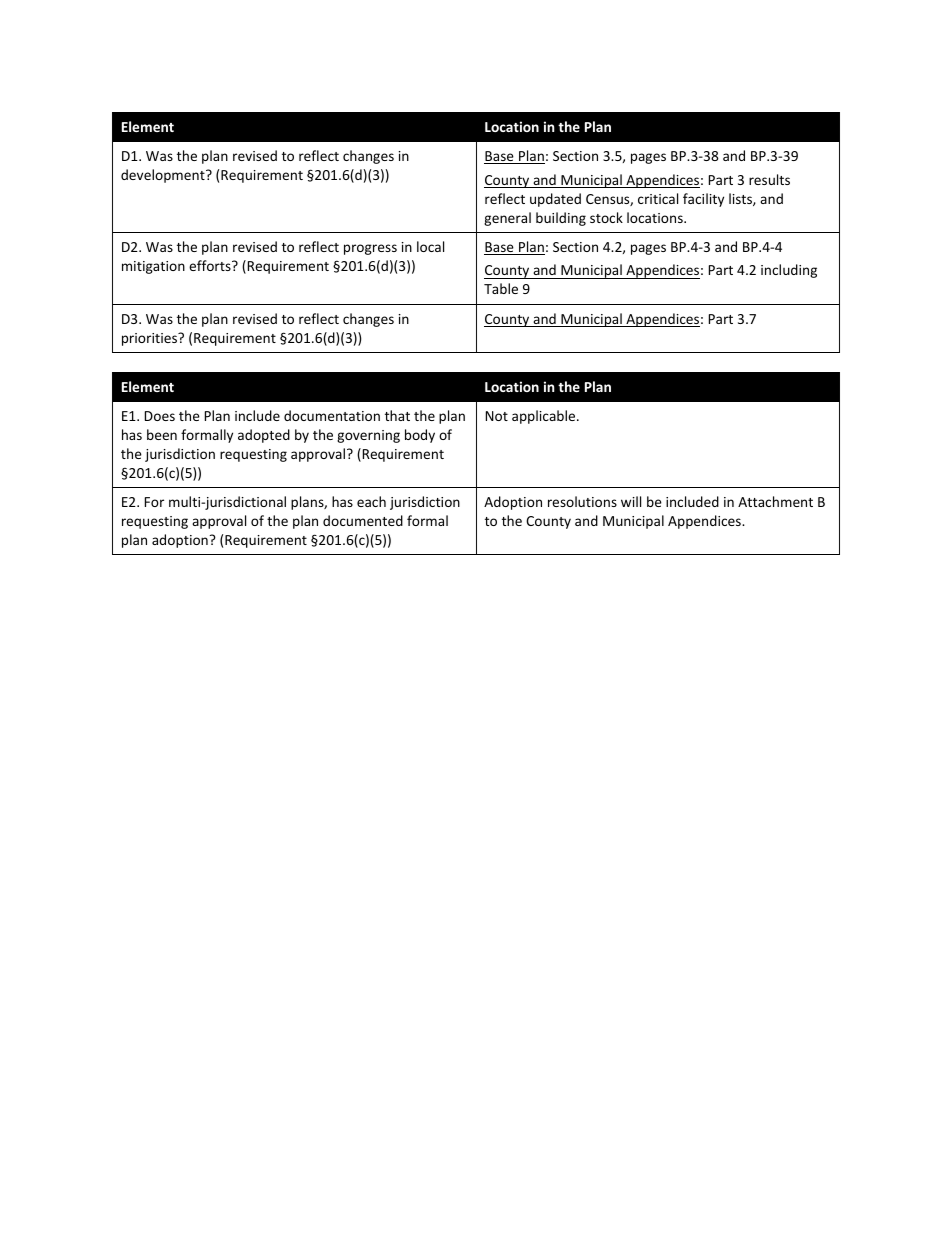 This image has height=1233, width=952. What do you see at coordinates (497, 416) in the image?
I see `Not` at bounding box center [497, 416].
